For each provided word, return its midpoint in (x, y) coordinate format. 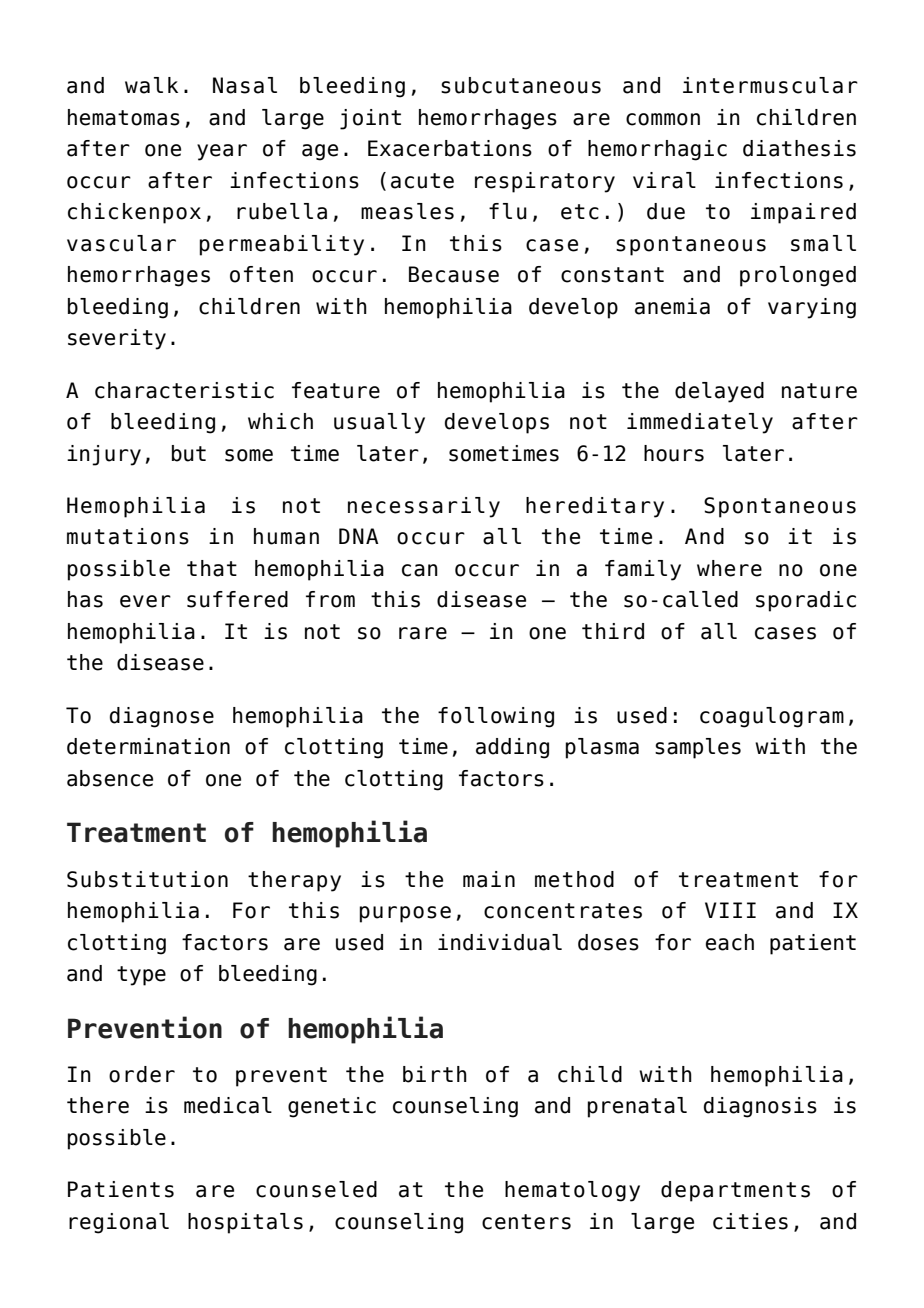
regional (119, 1223)
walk (151, 85)
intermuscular (770, 85)
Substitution (147, 879)
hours (674, 453)
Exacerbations (450, 148)
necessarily (424, 507)
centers (526, 1222)
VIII (730, 910)
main (489, 879)
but (189, 453)
